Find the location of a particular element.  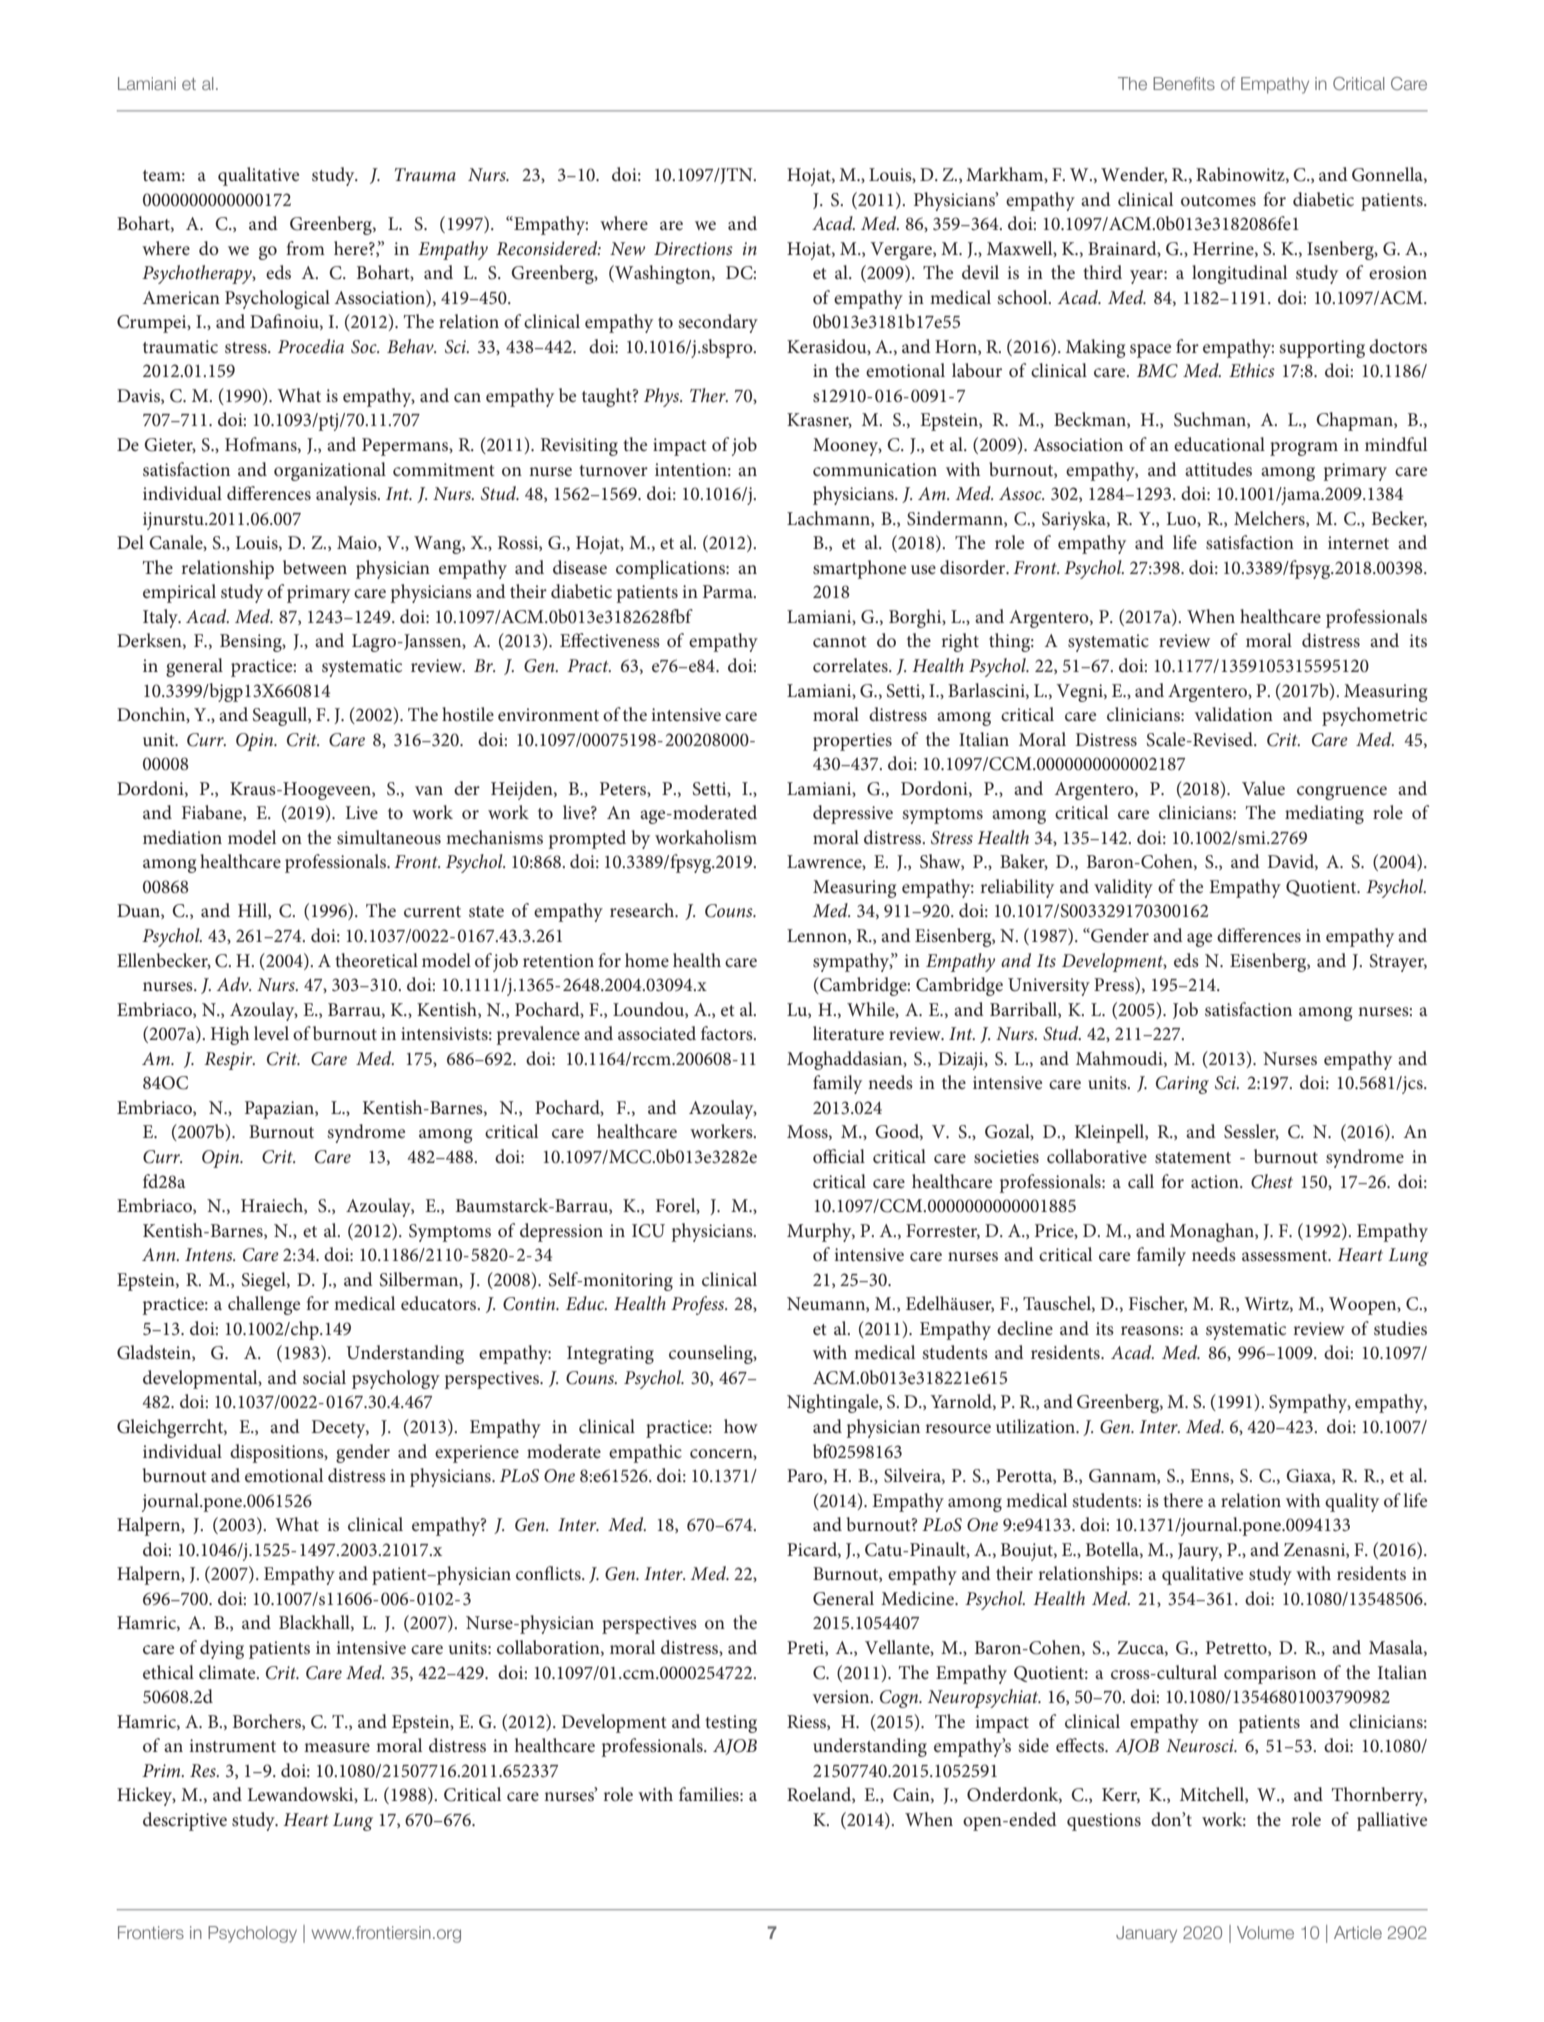

ICU is located at coordinates (648, 1231).
